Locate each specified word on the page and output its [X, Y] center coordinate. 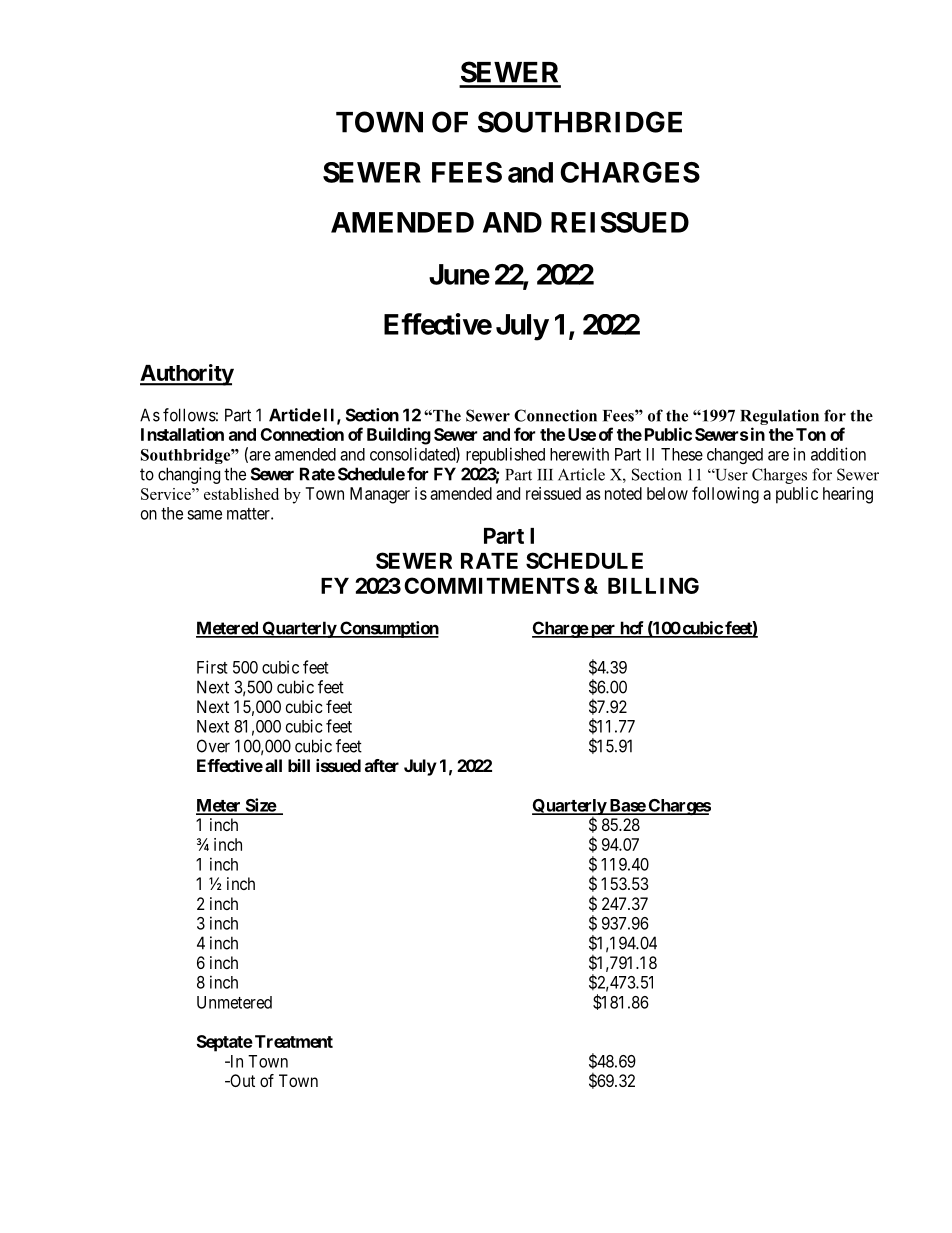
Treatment [294, 1041]
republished [505, 455]
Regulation [779, 417]
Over [213, 746]
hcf [631, 629]
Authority [187, 375]
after [382, 765]
